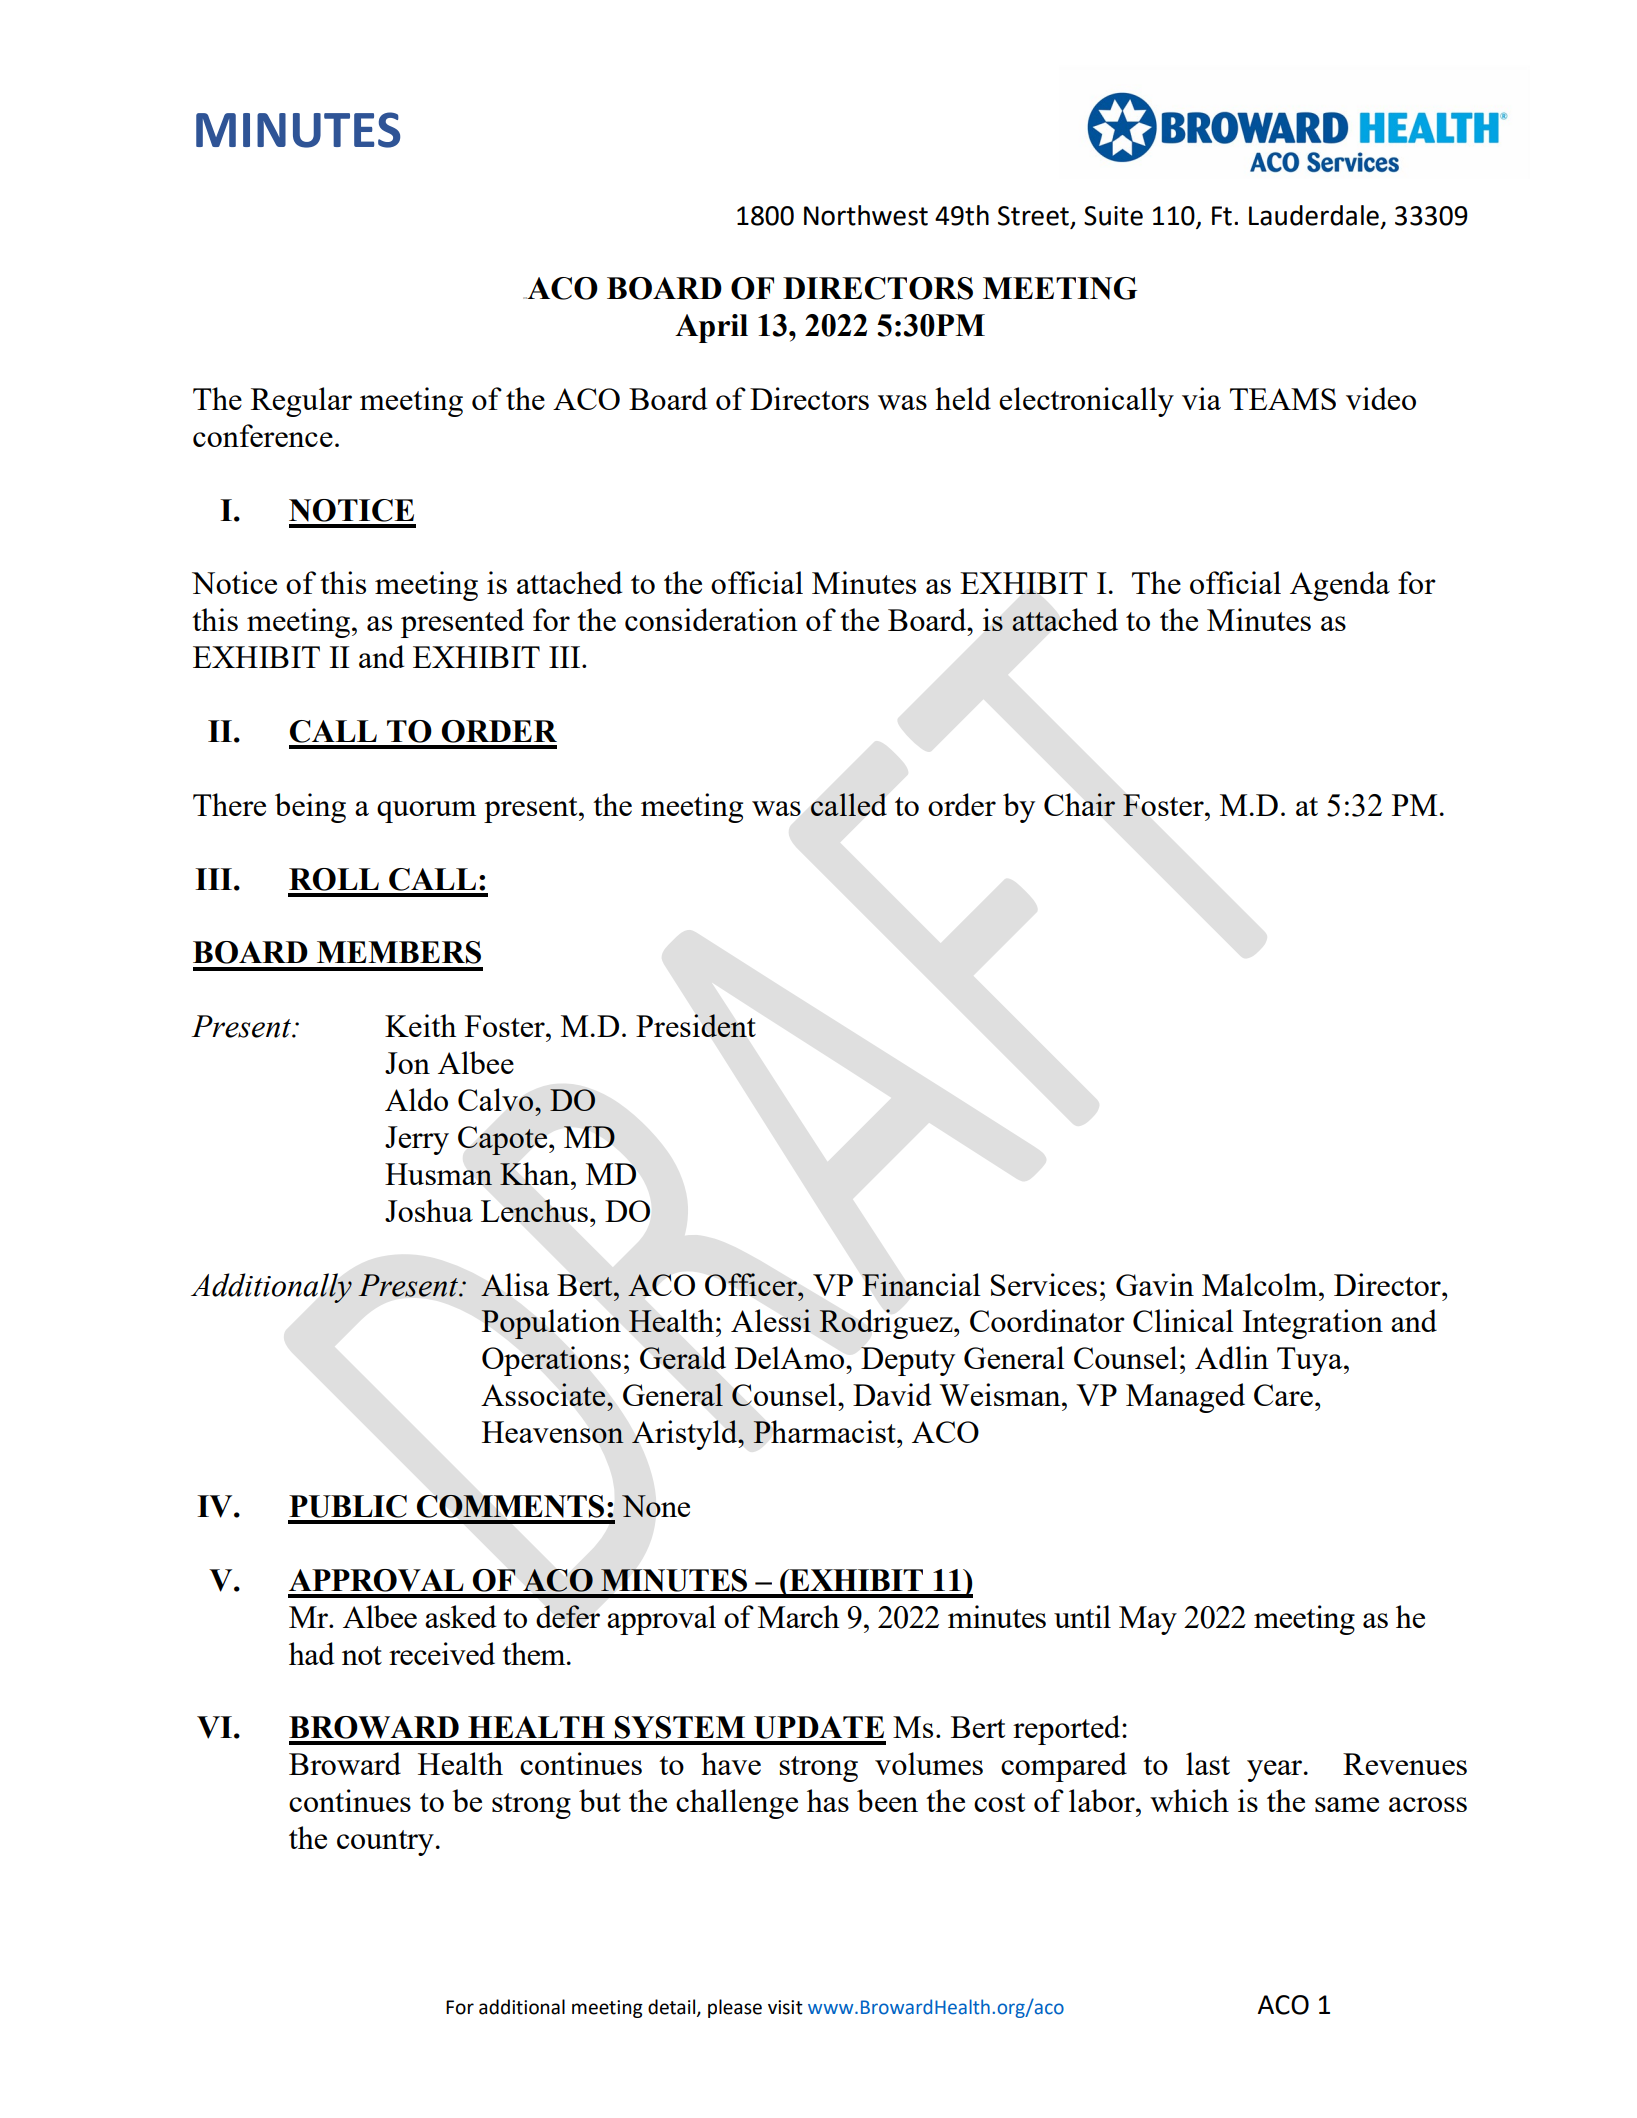 Image resolution: width=1637 pixels, height=2118 pixels. I want to click on Regular, so click(301, 402).
